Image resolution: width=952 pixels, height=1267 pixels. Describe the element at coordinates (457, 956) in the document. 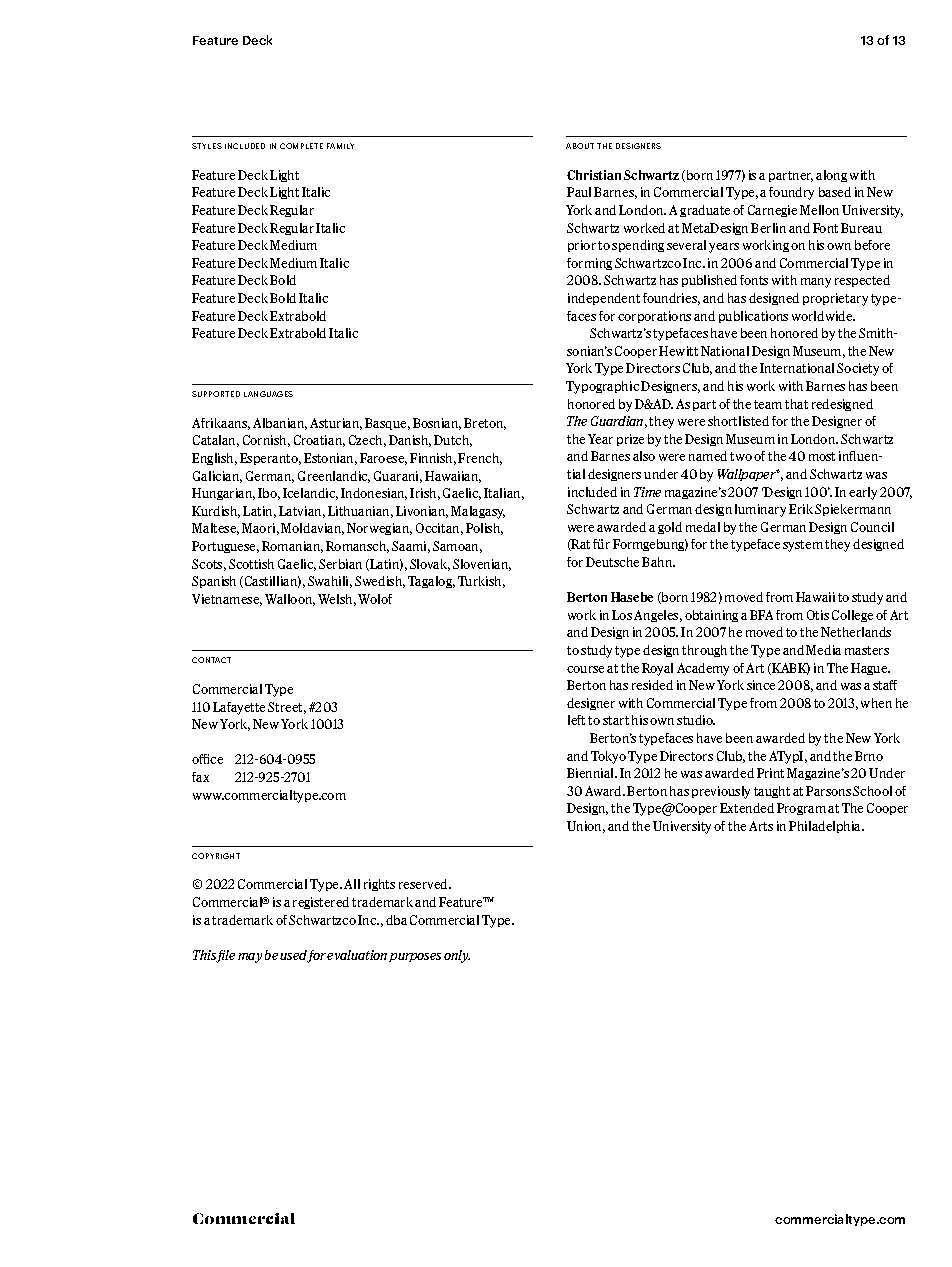

I see `only` at that location.
